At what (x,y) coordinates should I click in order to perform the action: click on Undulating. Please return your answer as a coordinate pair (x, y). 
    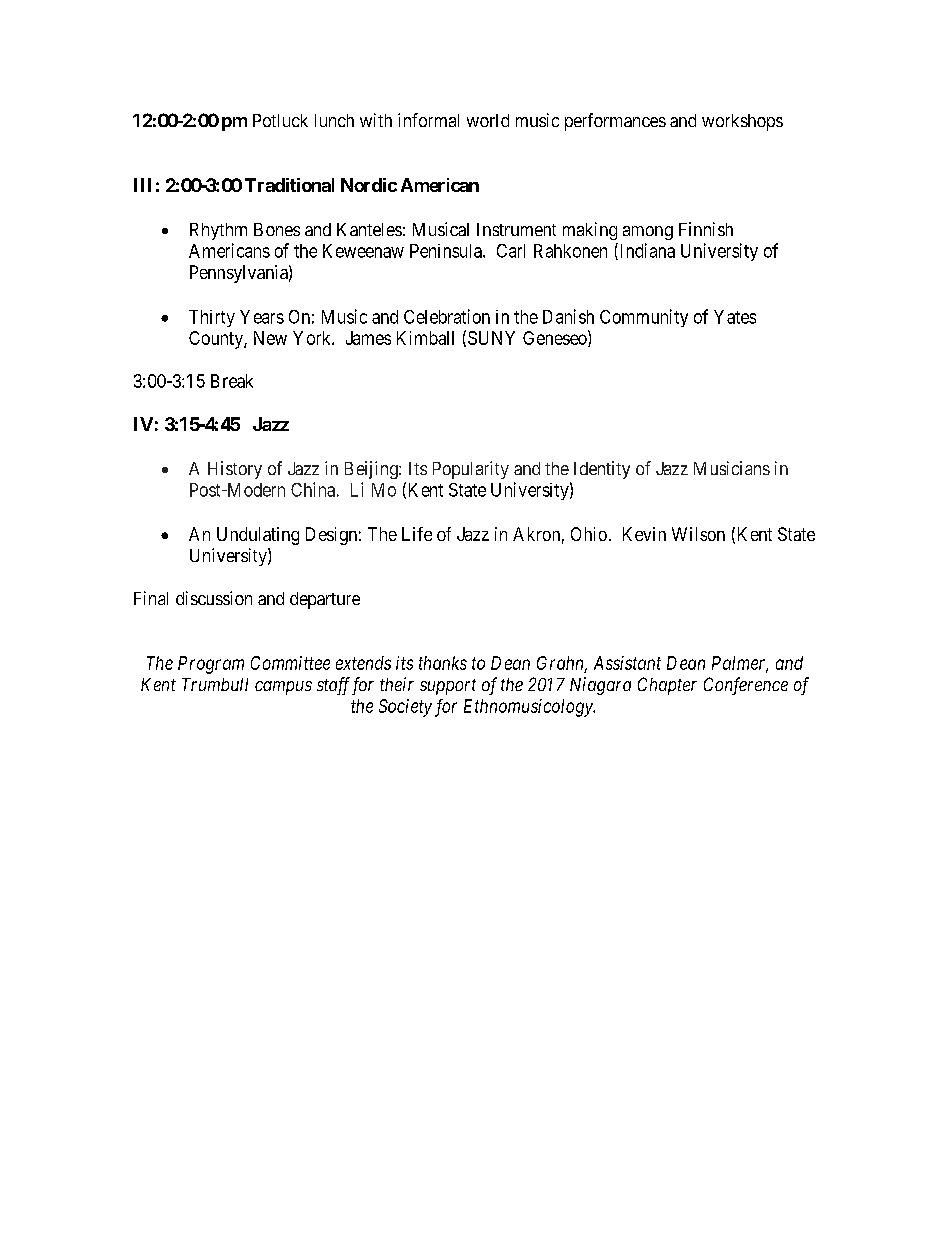
    Looking at the image, I should click on (258, 536).
